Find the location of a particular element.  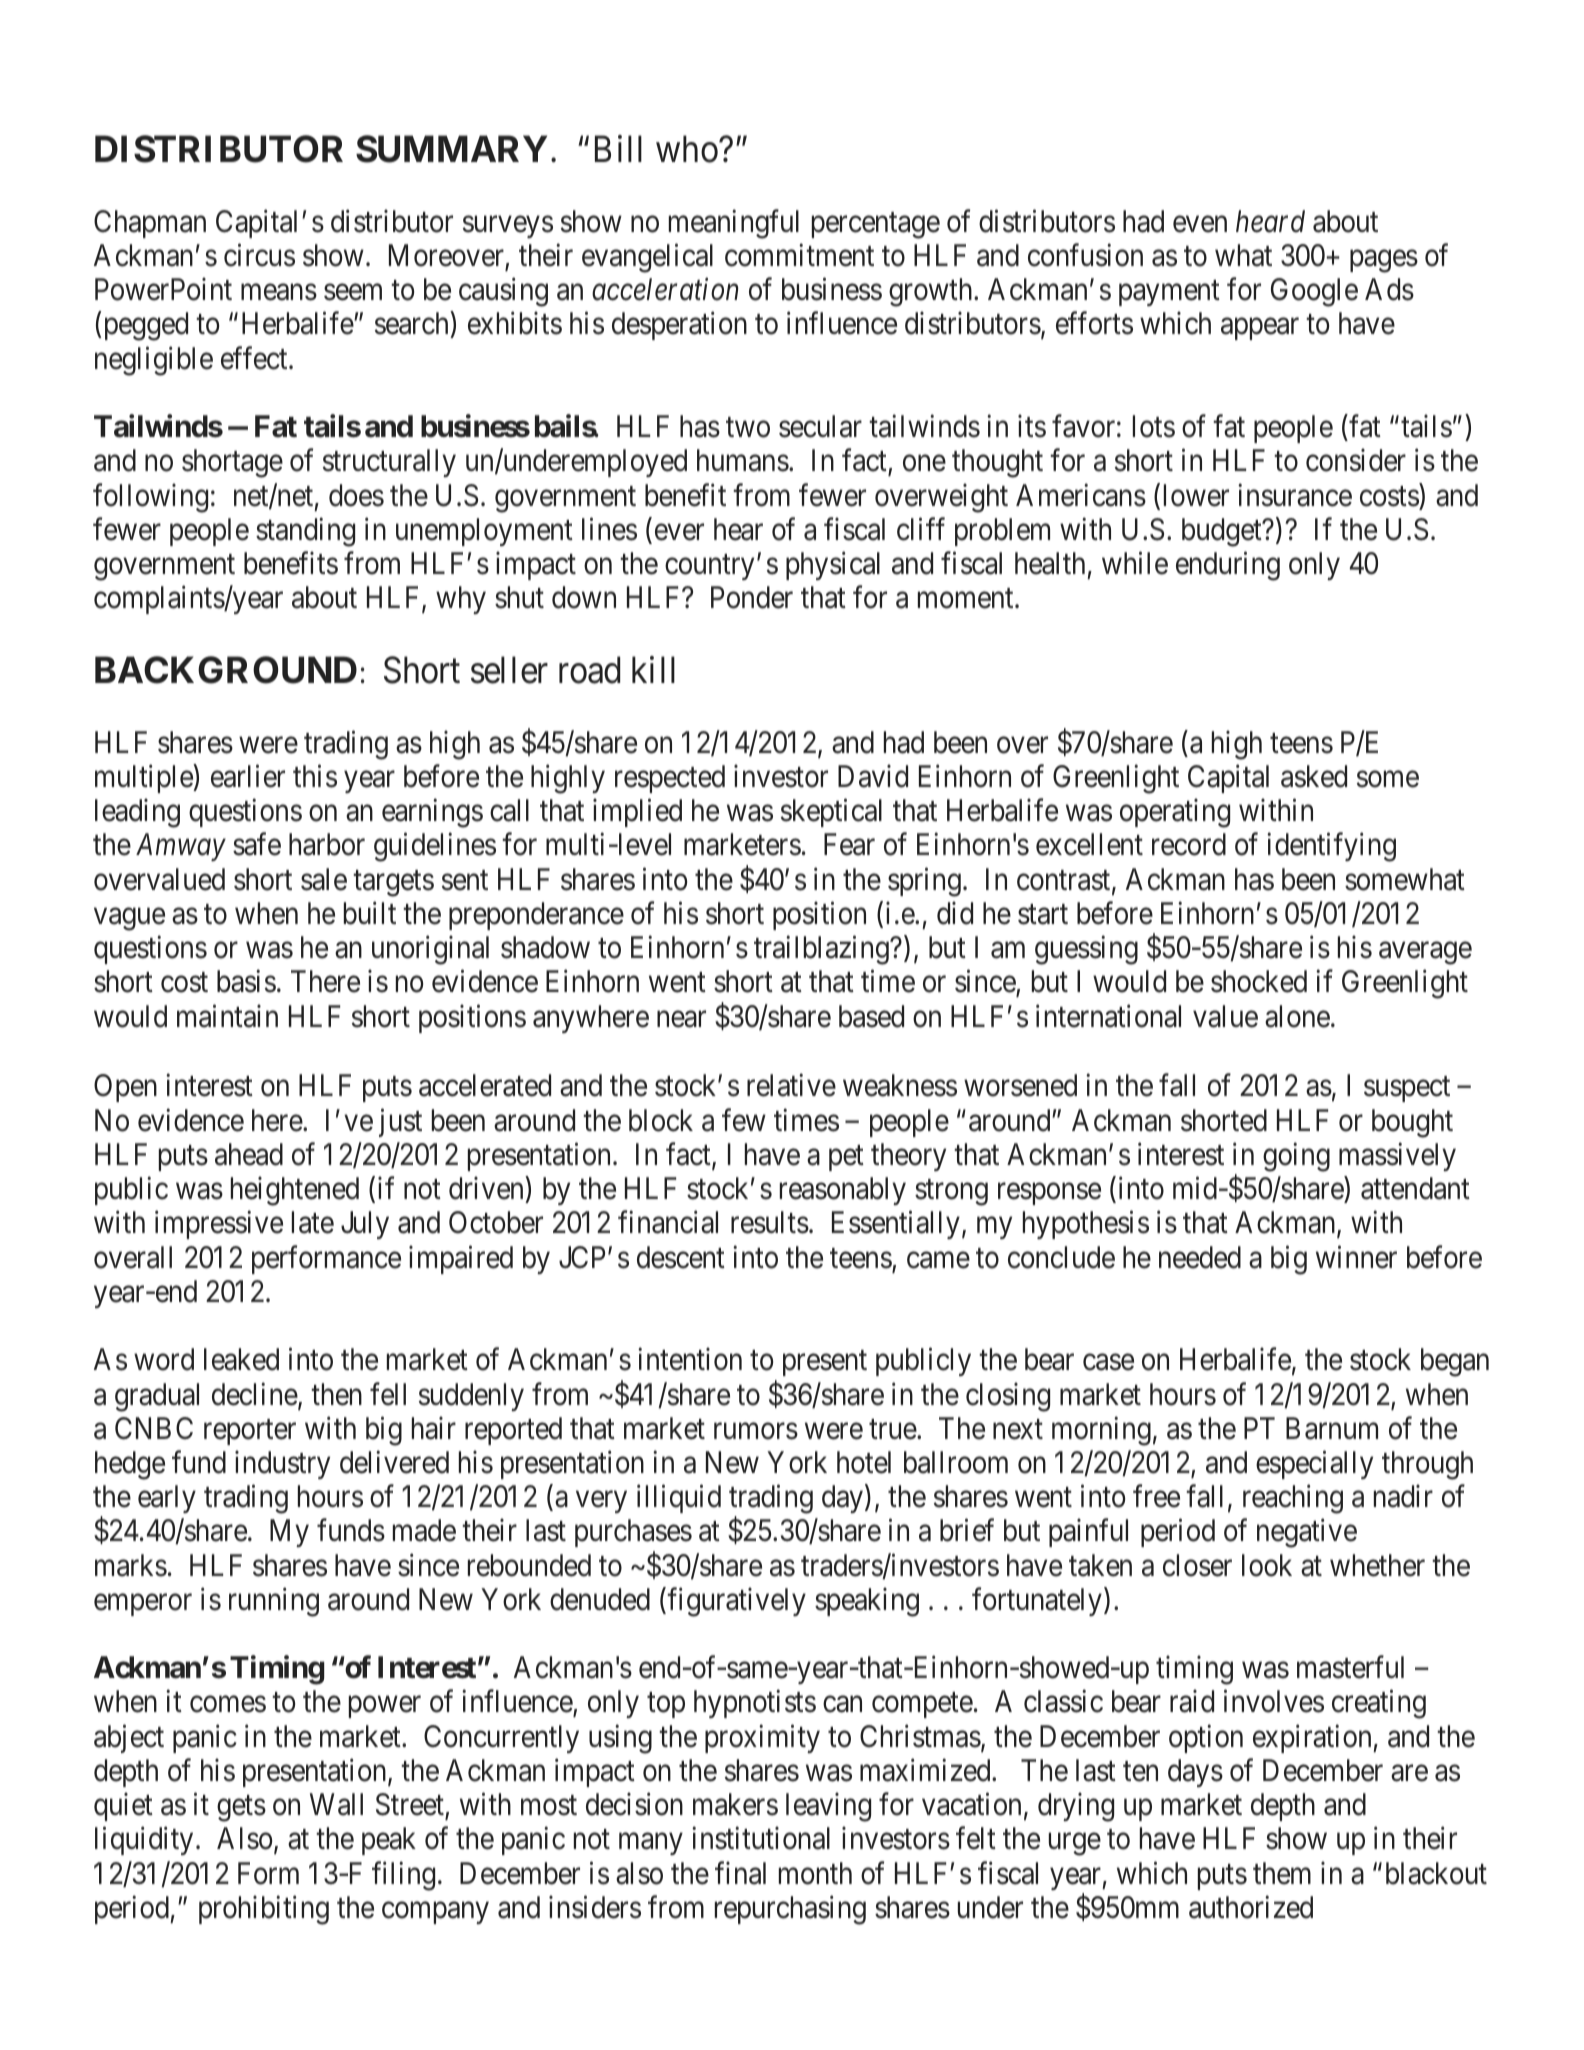

earlier is located at coordinates (248, 776).
